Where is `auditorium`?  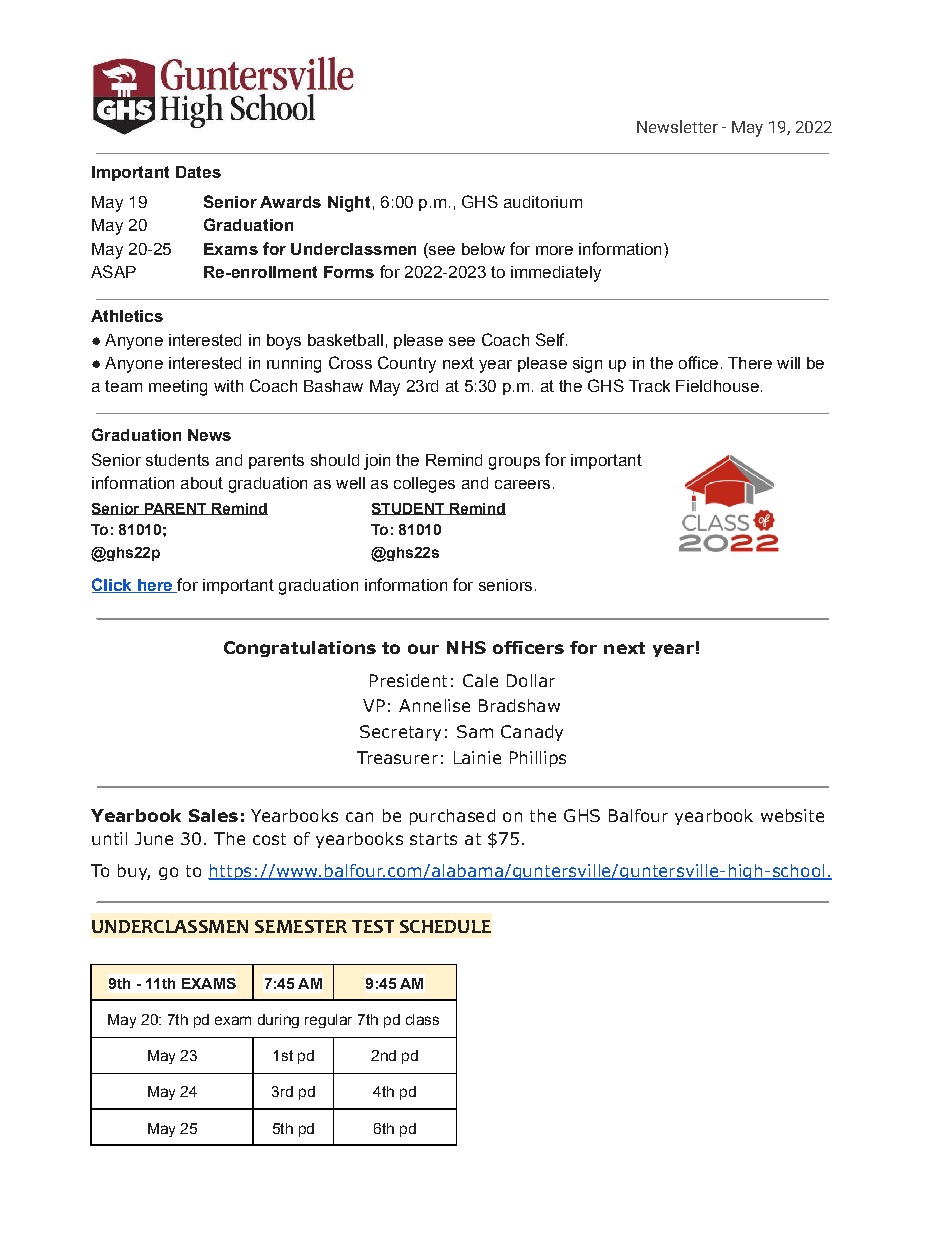 auditorium is located at coordinates (543, 202).
